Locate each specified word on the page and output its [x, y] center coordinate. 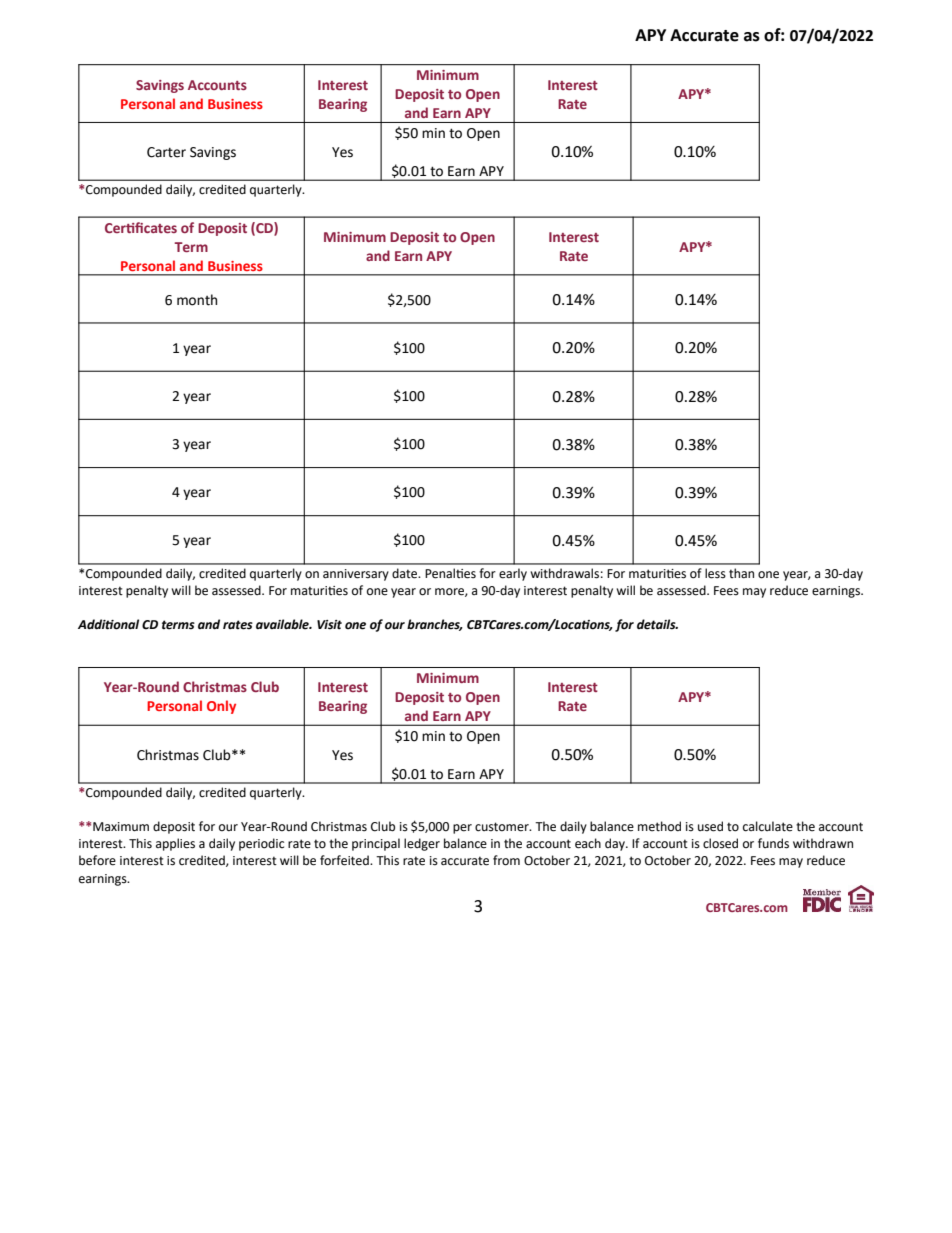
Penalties [450, 573]
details [657, 624]
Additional [108, 624]
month [197, 300]
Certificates [141, 227]
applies [175, 844]
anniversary [356, 575]
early [513, 574]
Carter [166, 152]
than [741, 573]
